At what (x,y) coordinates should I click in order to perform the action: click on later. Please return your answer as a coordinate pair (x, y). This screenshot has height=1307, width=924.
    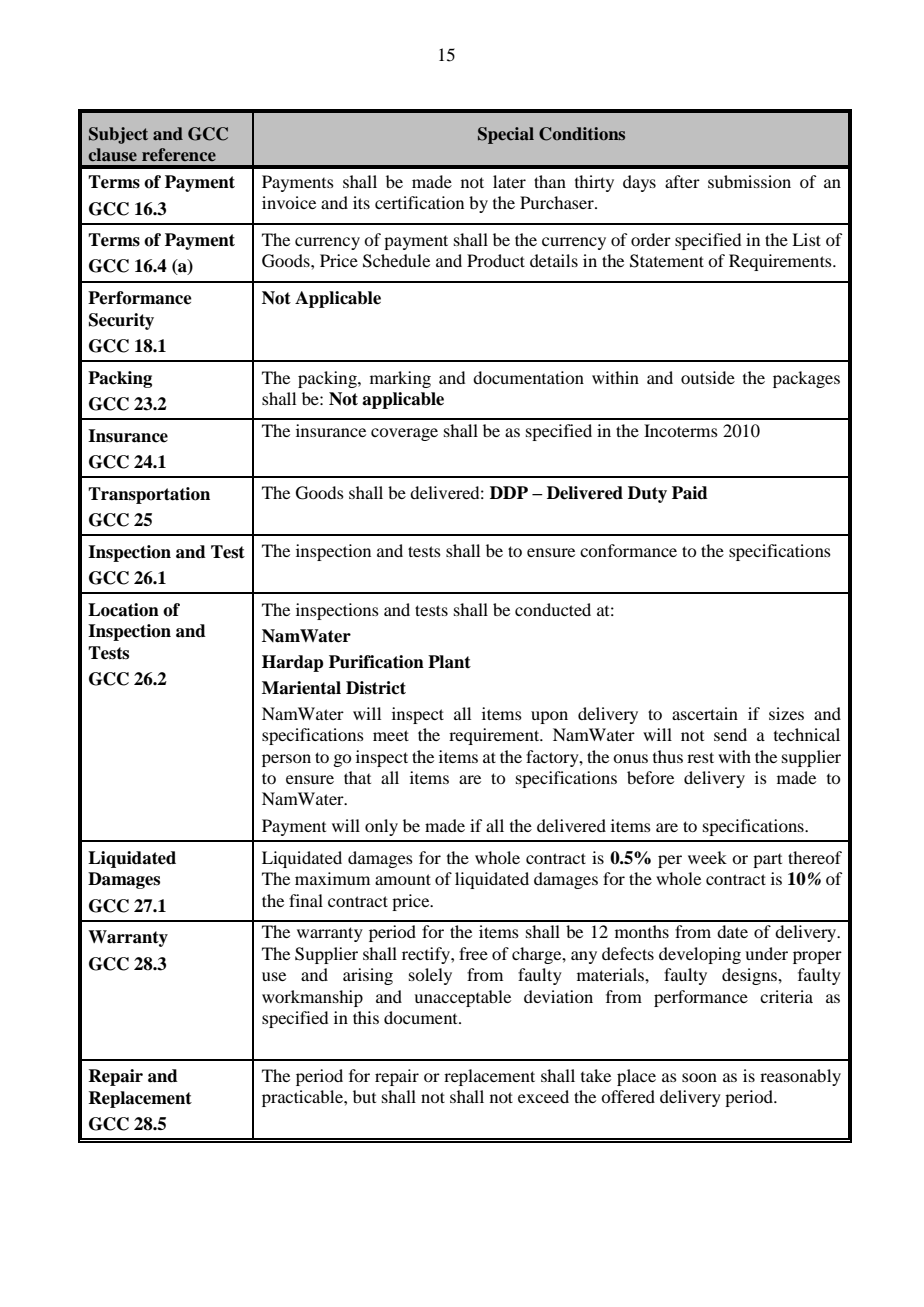
    Looking at the image, I should click on (509, 181).
